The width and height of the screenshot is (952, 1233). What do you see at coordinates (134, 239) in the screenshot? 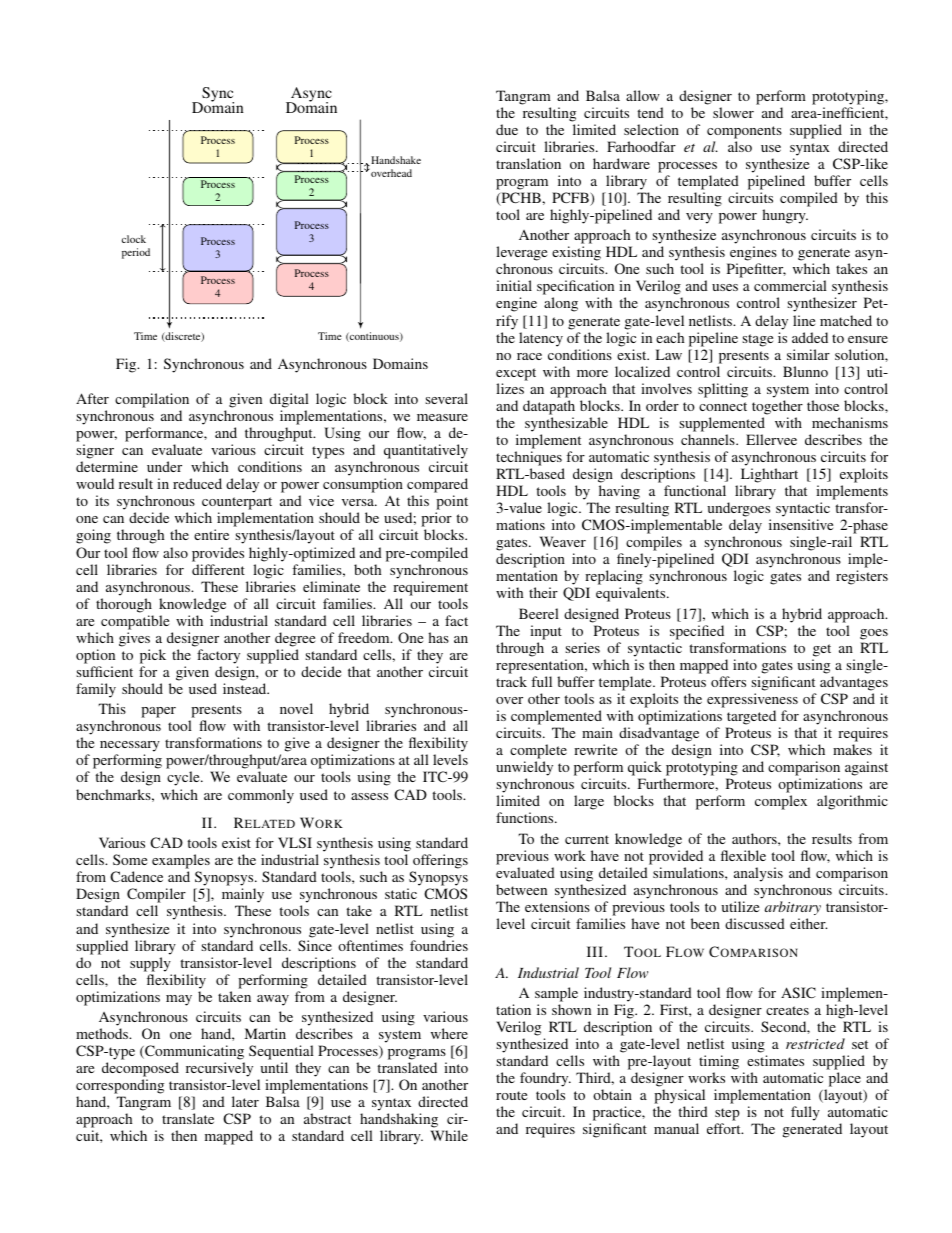
I see `clock` at bounding box center [134, 239].
